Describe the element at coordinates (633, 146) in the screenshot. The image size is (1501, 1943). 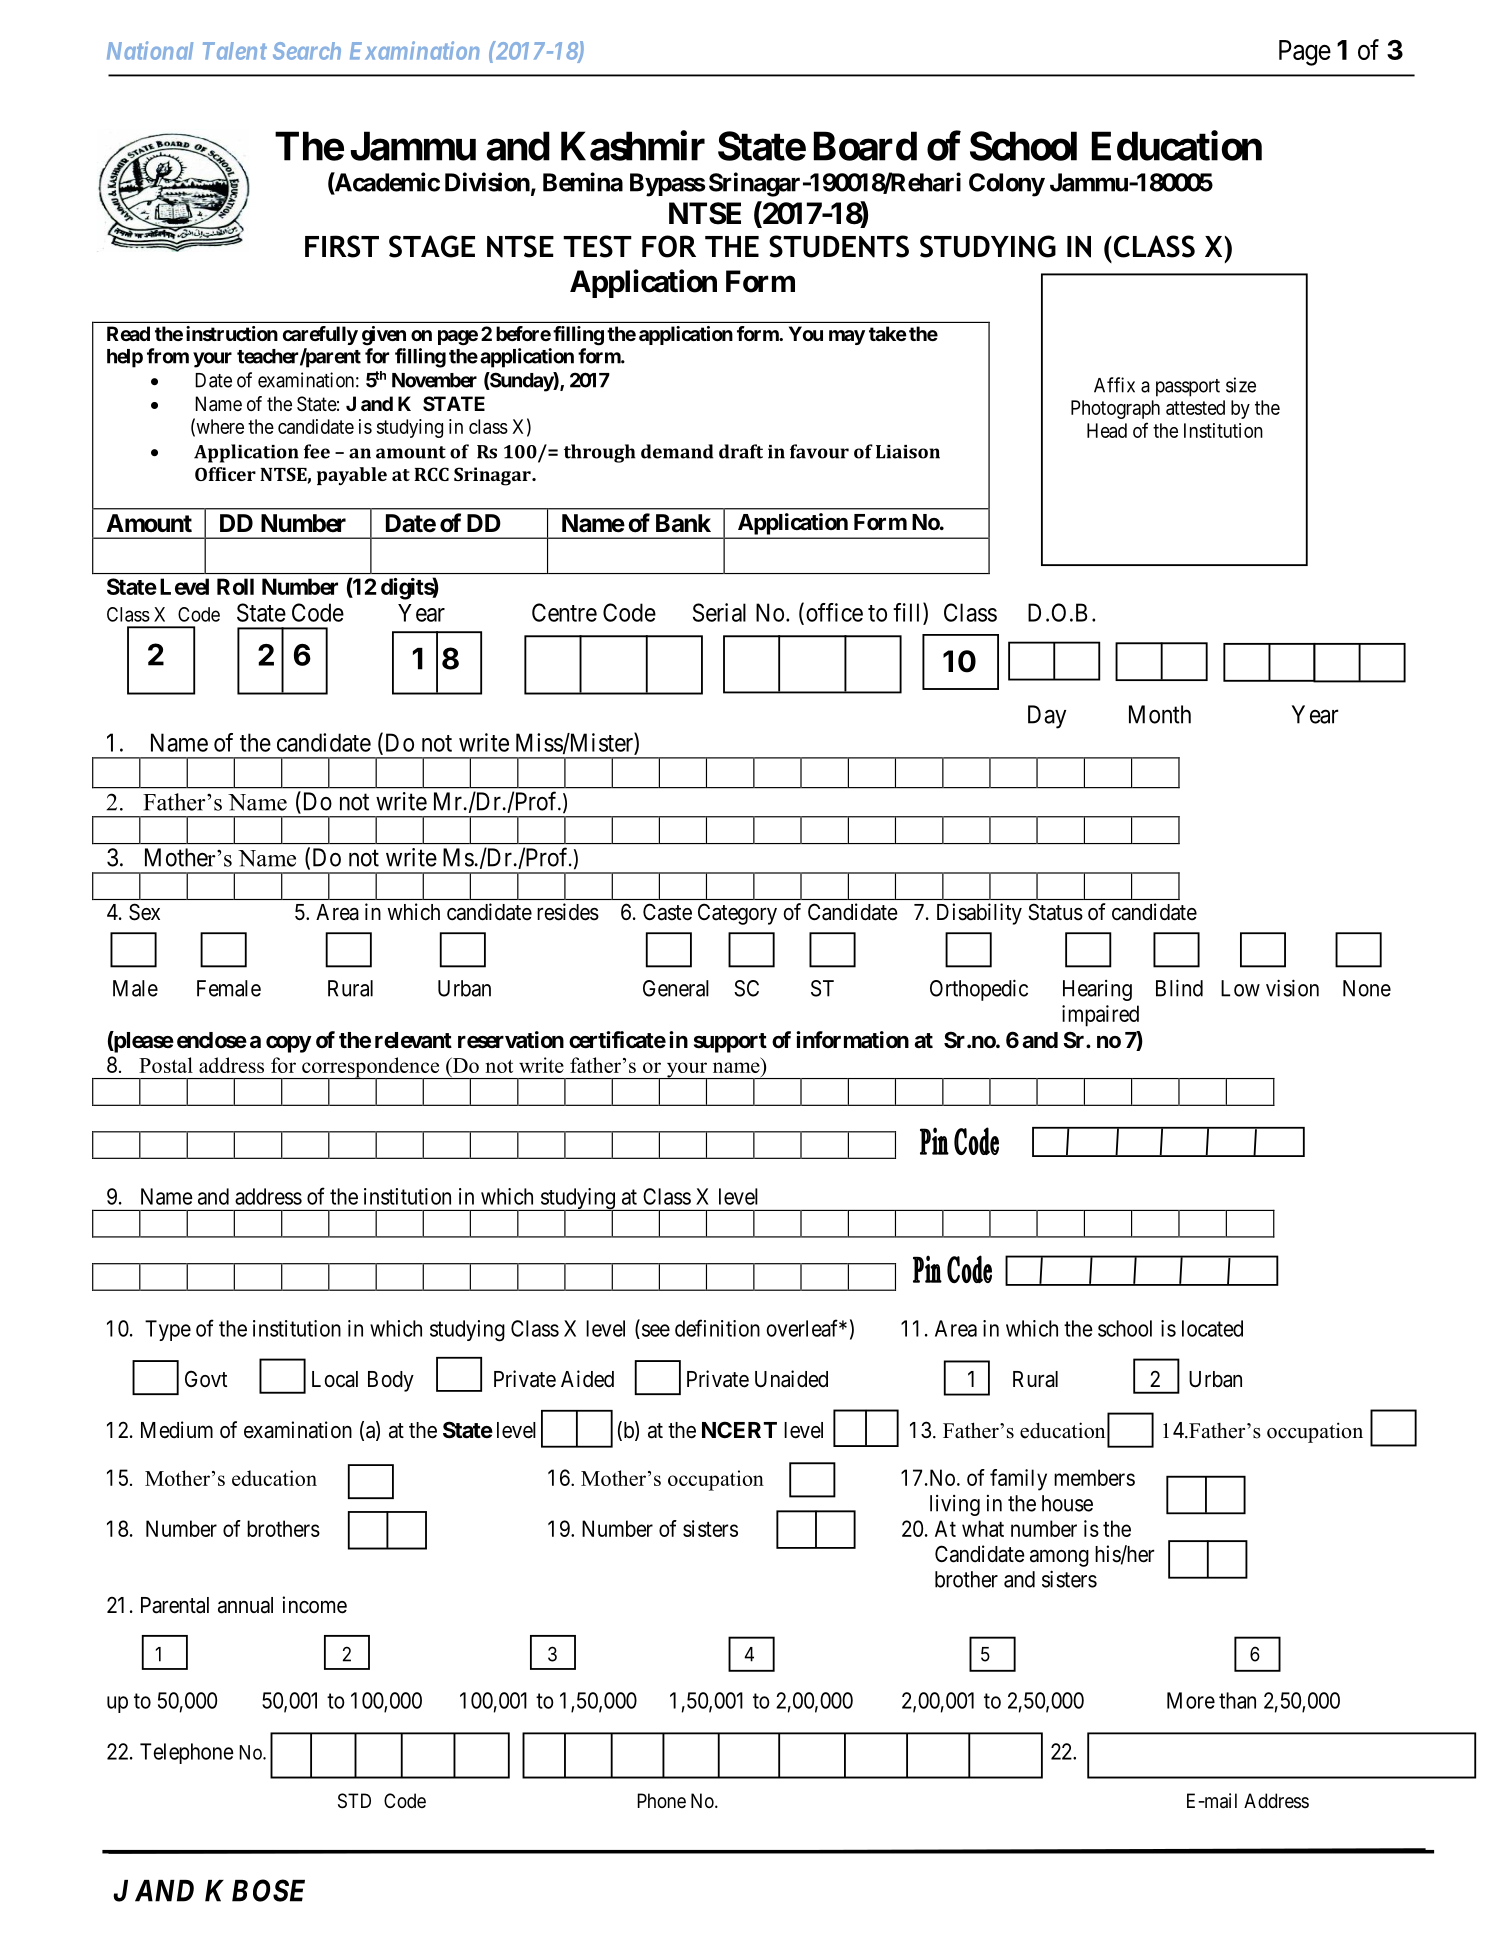
I see `Kashmir` at that location.
